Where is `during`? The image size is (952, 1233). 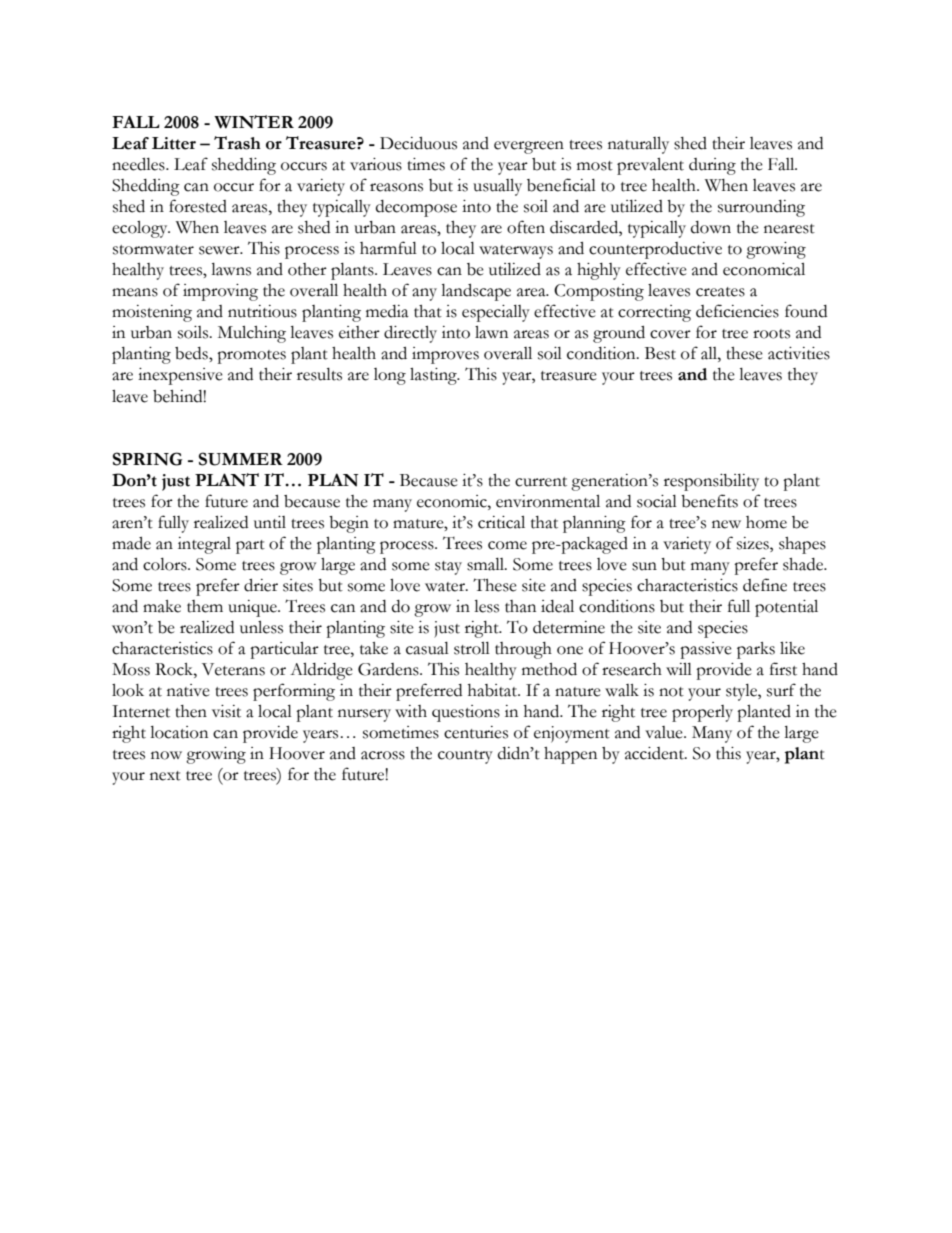
during is located at coordinates (712, 166).
